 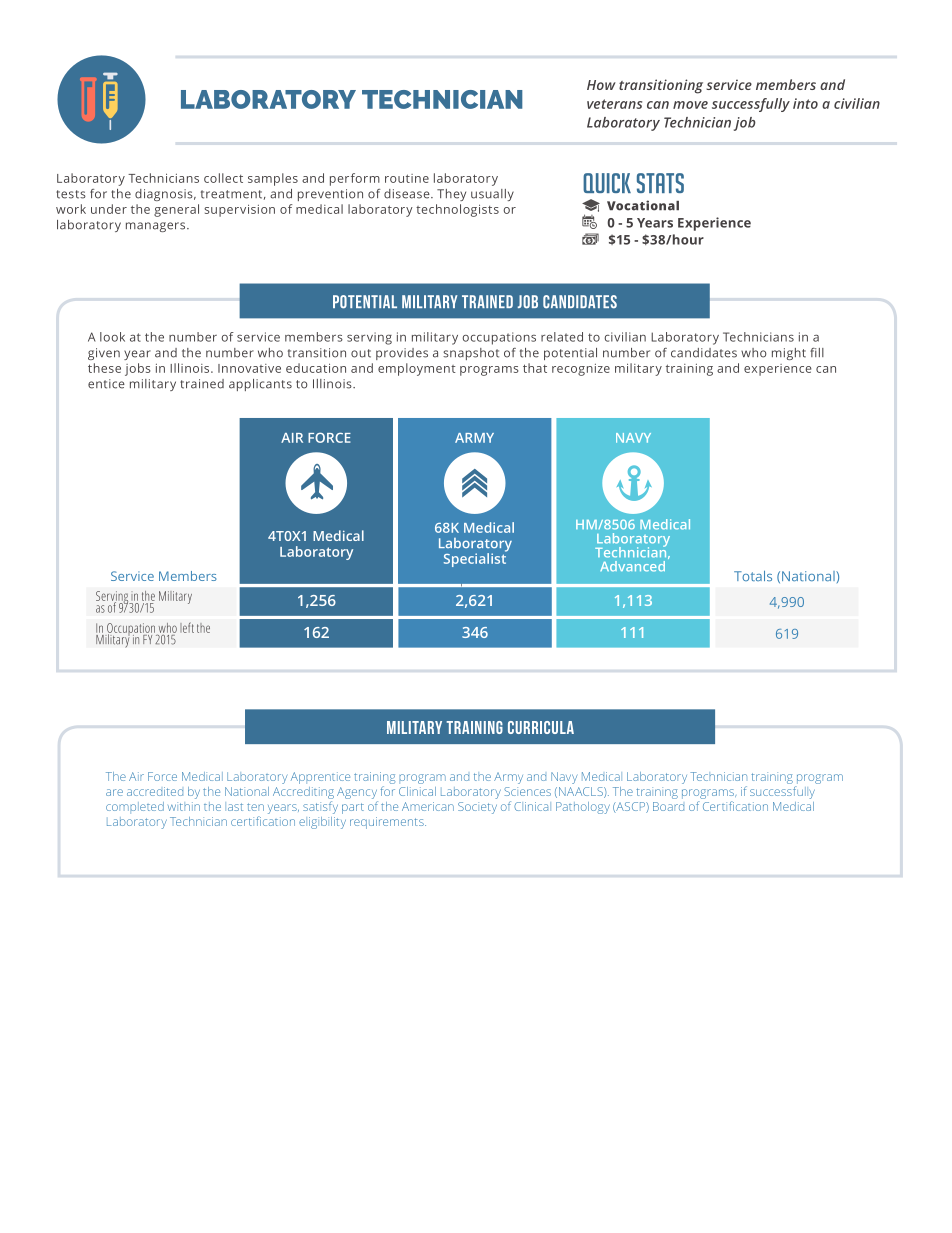 I want to click on collect, so click(x=223, y=178).
